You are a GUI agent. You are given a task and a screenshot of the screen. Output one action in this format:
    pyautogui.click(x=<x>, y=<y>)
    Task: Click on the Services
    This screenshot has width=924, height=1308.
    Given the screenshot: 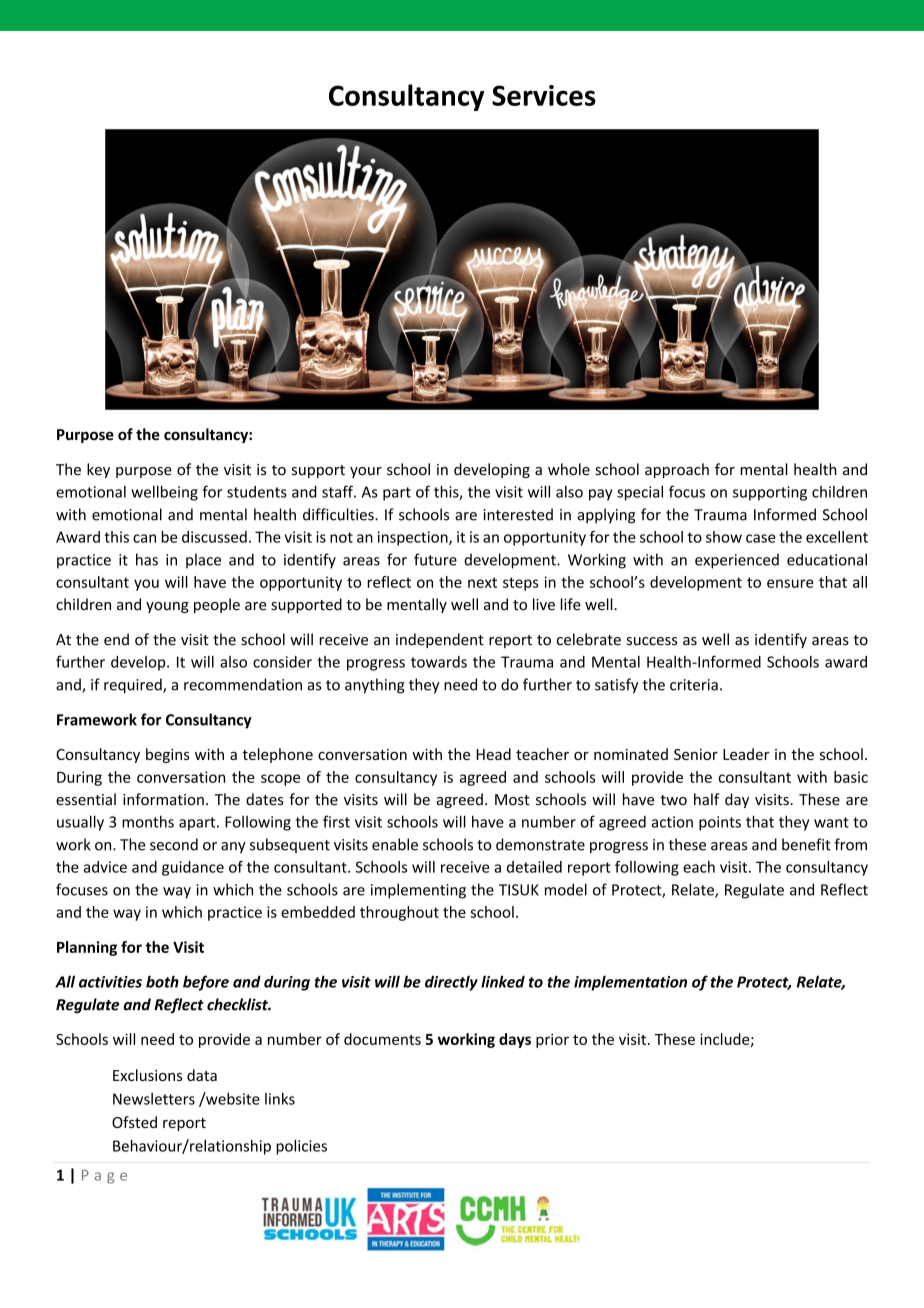 What is the action you would take?
    pyautogui.click(x=544, y=95)
